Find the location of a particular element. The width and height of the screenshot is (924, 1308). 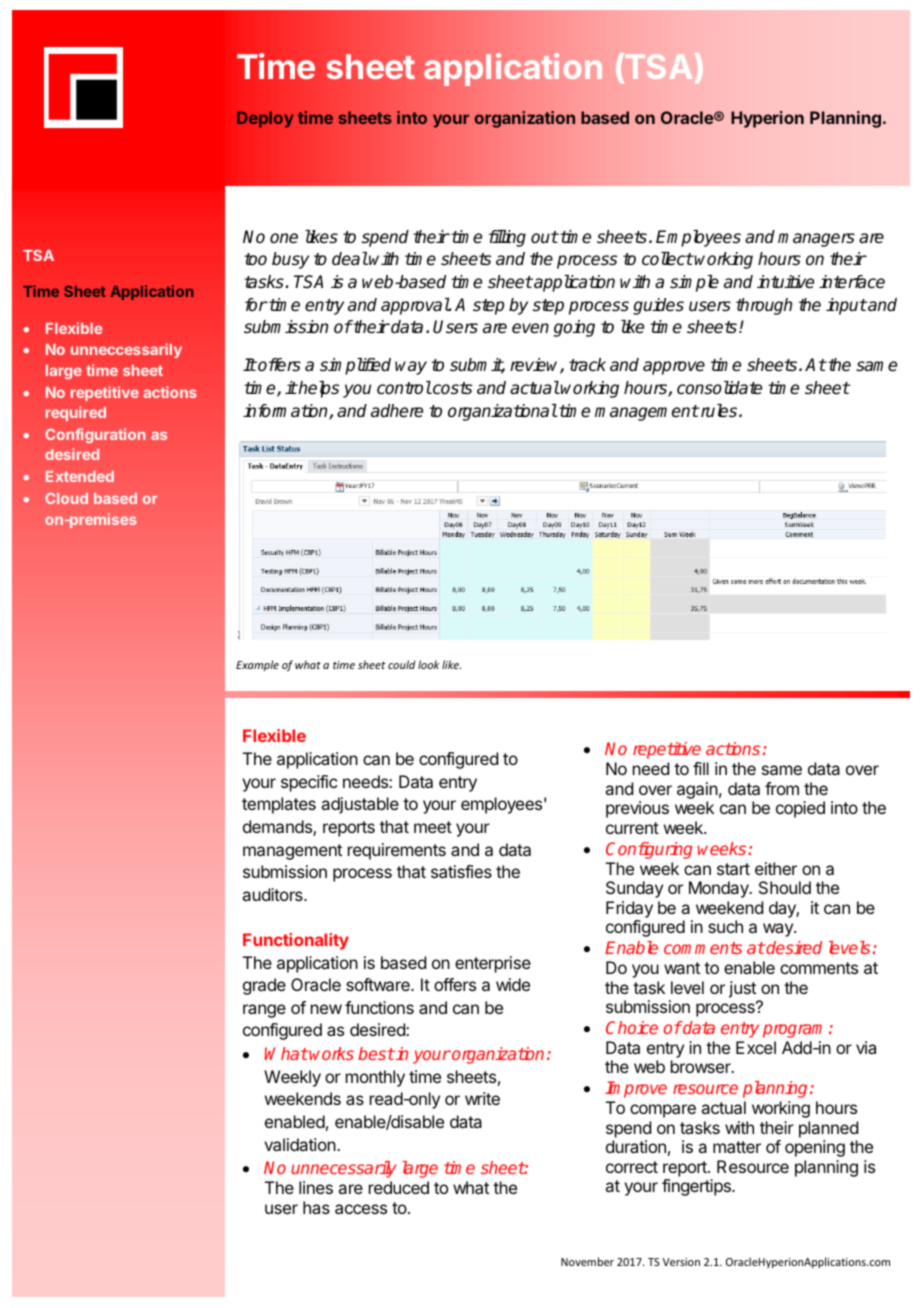

look is located at coordinates (428, 664).
